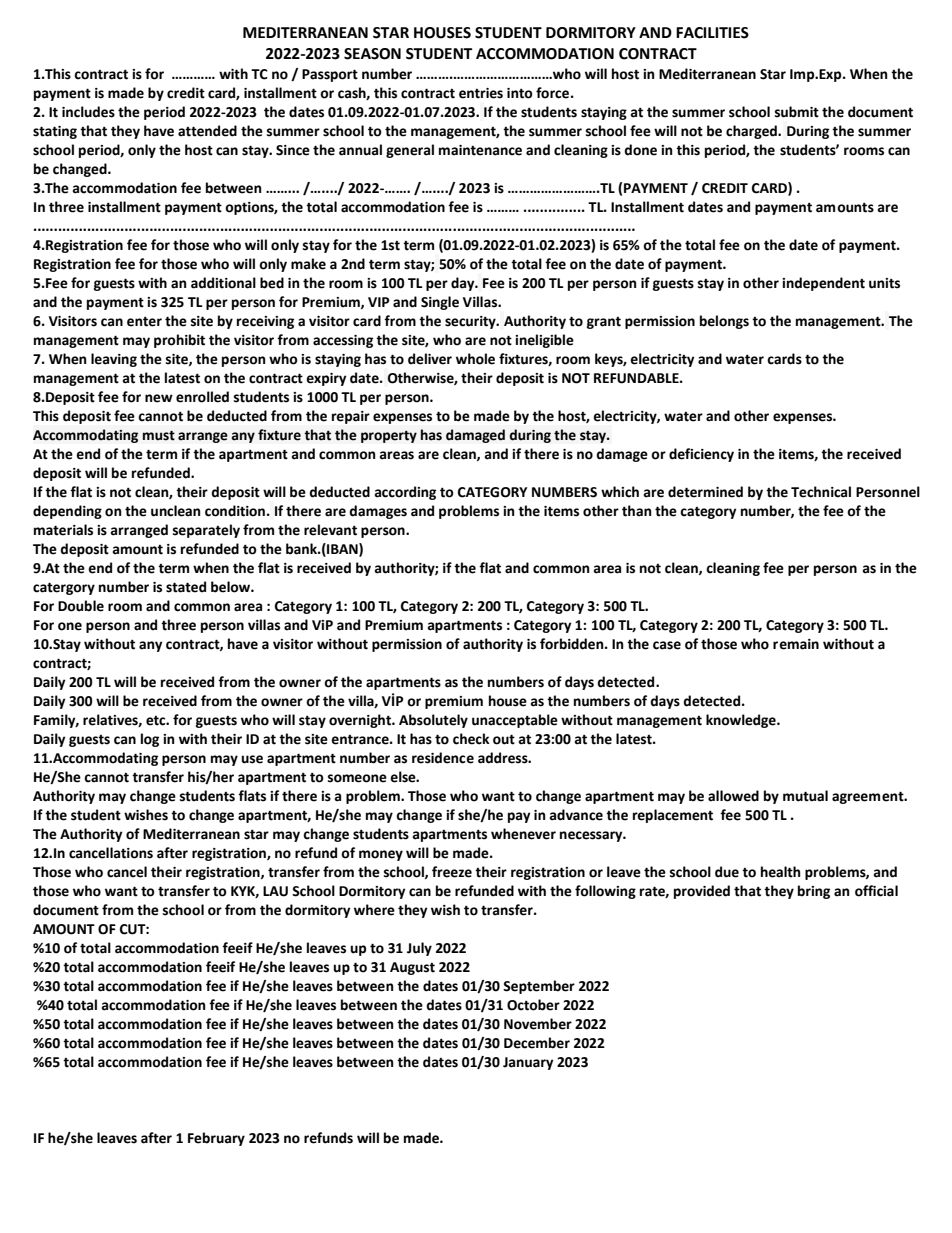  Describe the element at coordinates (405, 493) in the document. I see `according` at that location.
